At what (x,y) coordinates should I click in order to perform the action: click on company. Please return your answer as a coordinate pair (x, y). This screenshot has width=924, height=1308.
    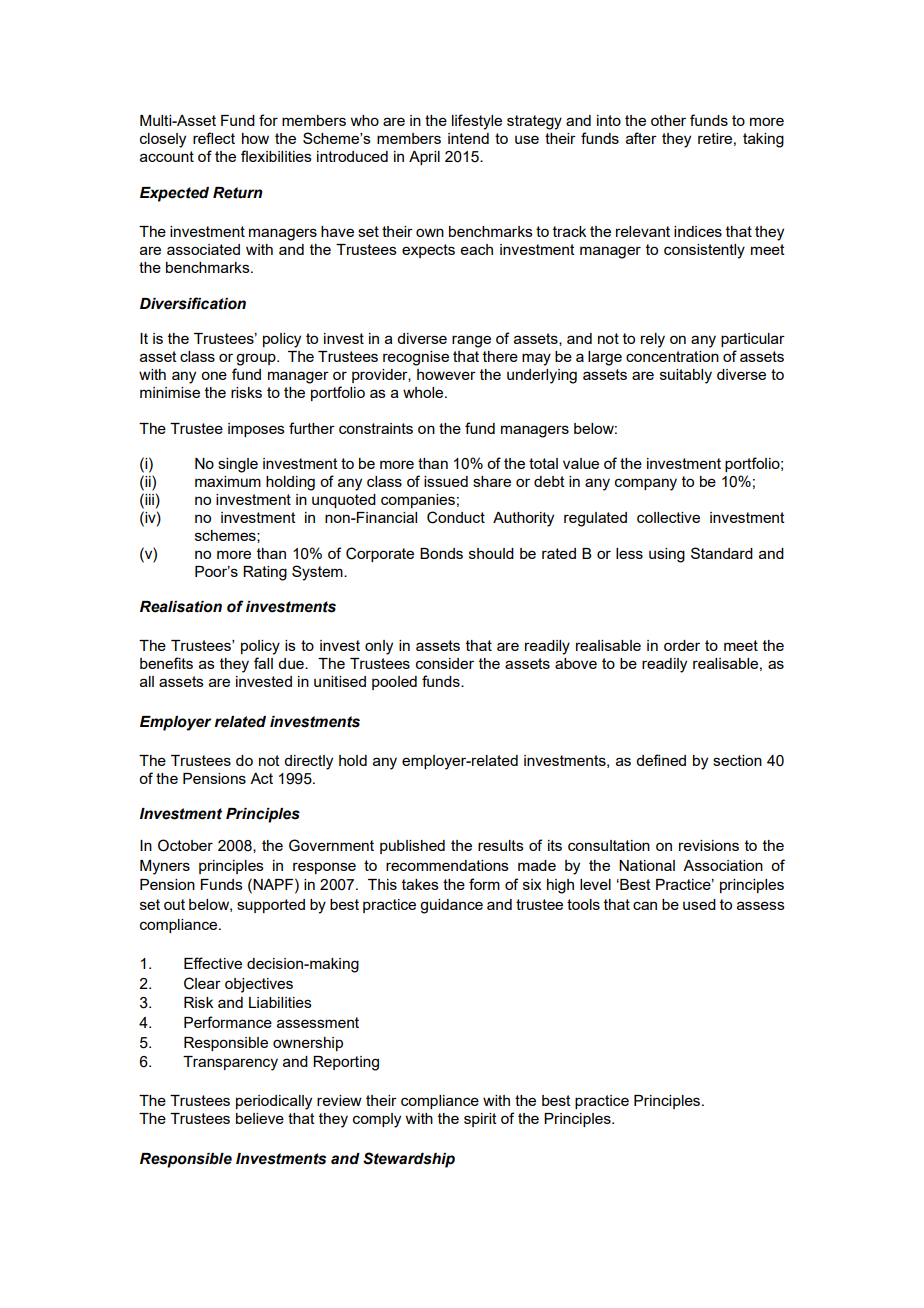
    Looking at the image, I should click on (646, 484).
